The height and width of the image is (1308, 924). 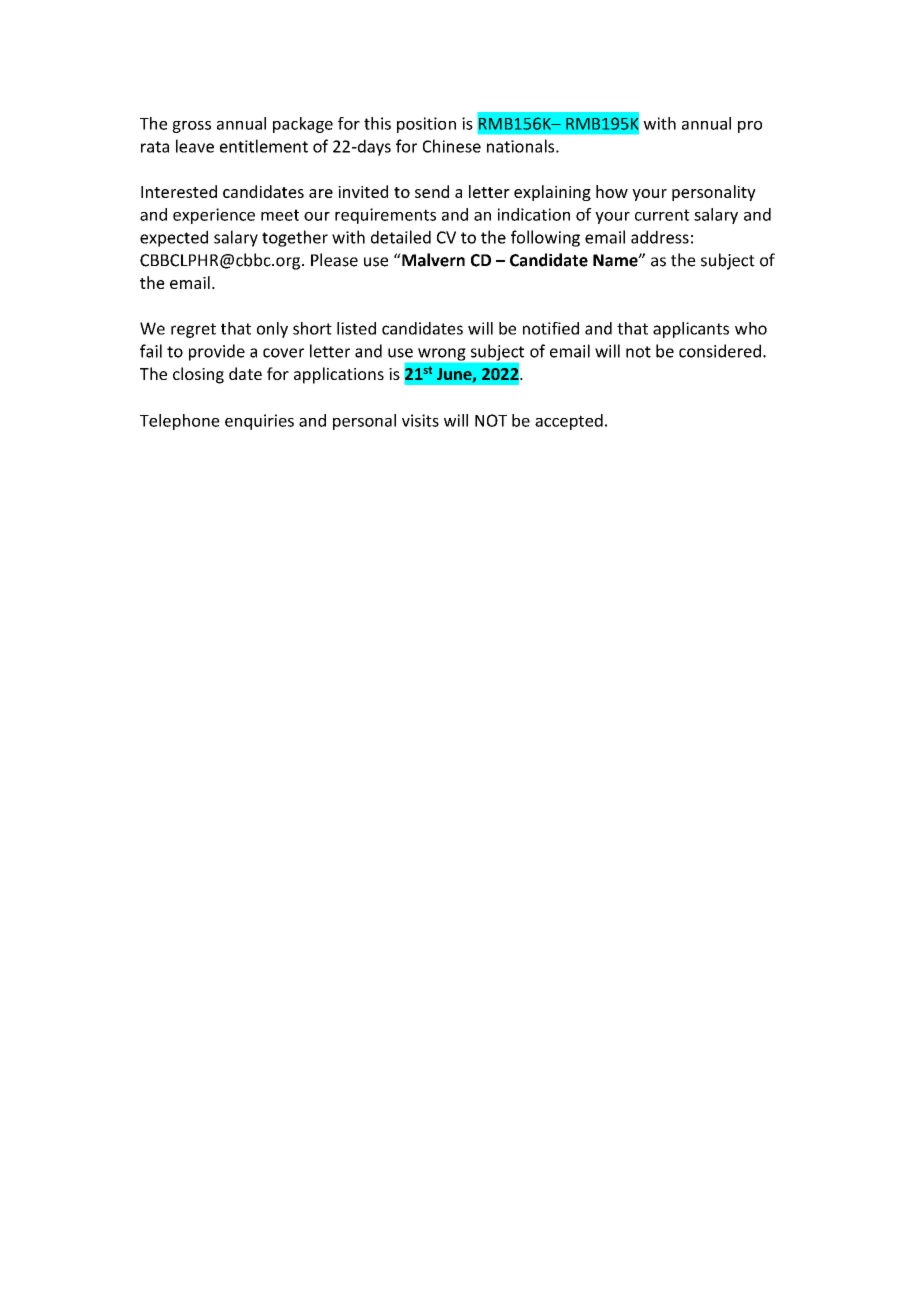 I want to click on address, so click(x=660, y=237).
